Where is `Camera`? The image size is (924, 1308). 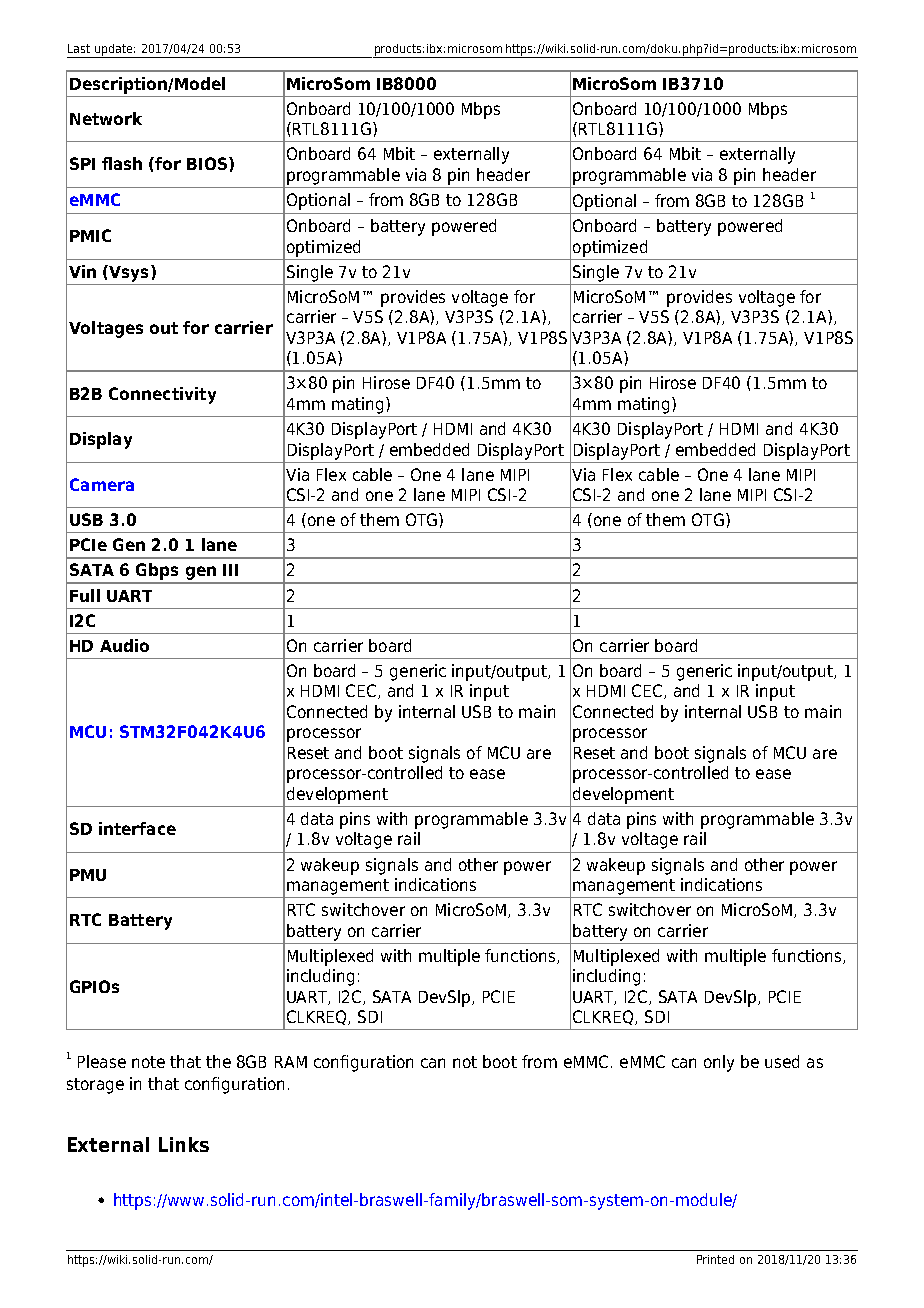
Camera is located at coordinates (102, 484).
